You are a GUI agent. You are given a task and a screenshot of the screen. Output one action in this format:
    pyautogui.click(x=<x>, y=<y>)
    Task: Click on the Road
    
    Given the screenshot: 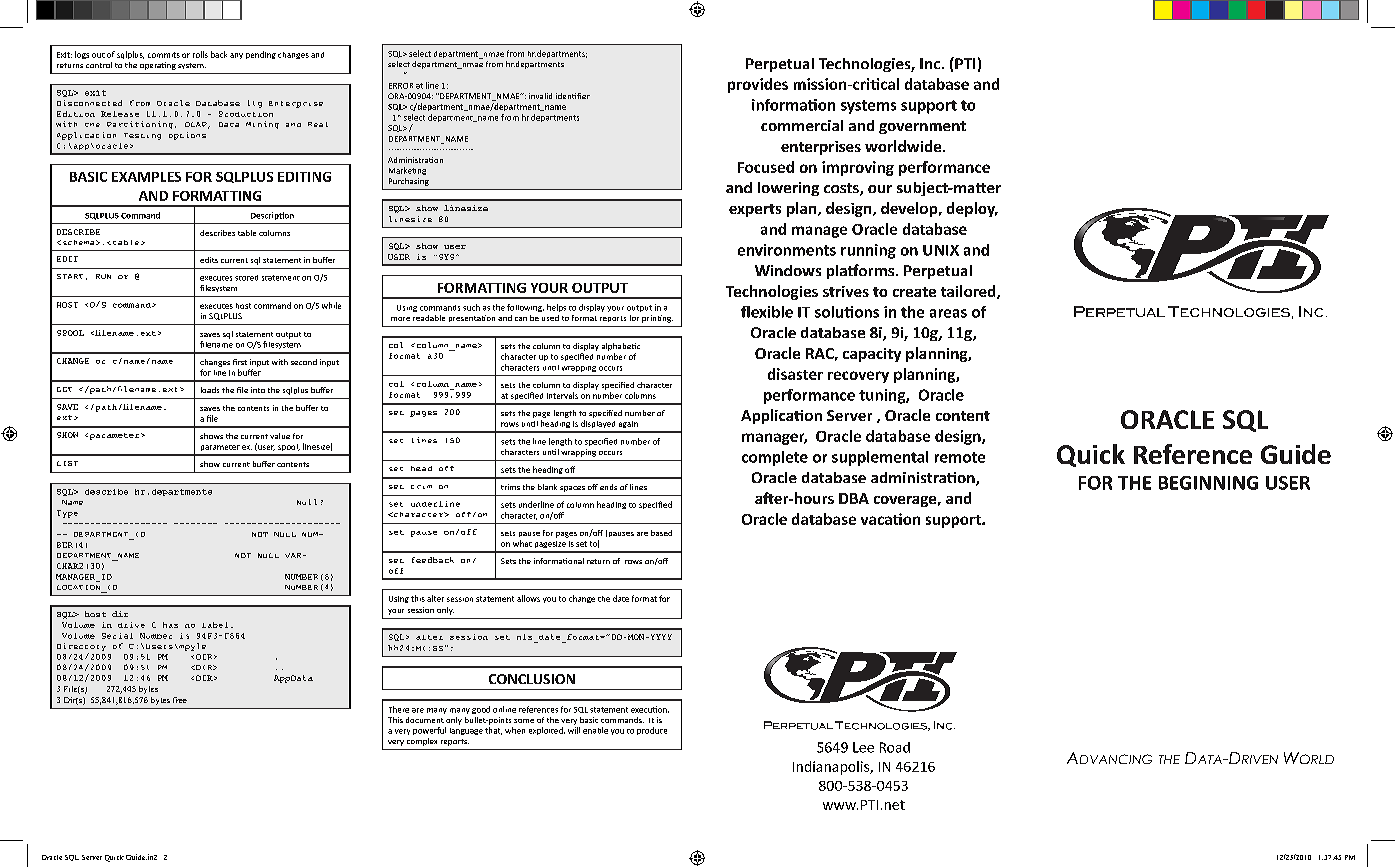 What is the action you would take?
    pyautogui.click(x=895, y=747)
